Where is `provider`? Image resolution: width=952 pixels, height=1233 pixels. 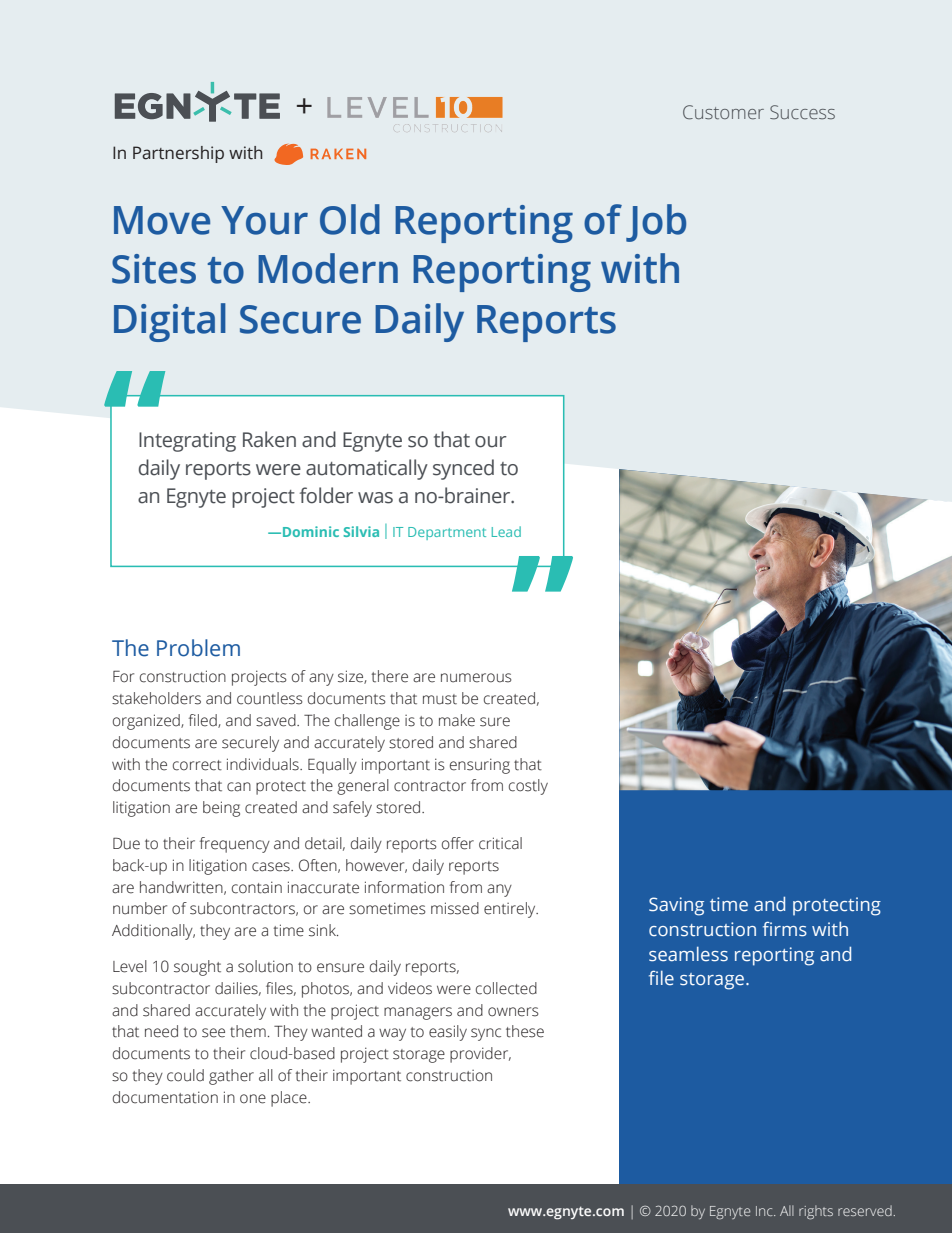 provider is located at coordinates (480, 1055).
